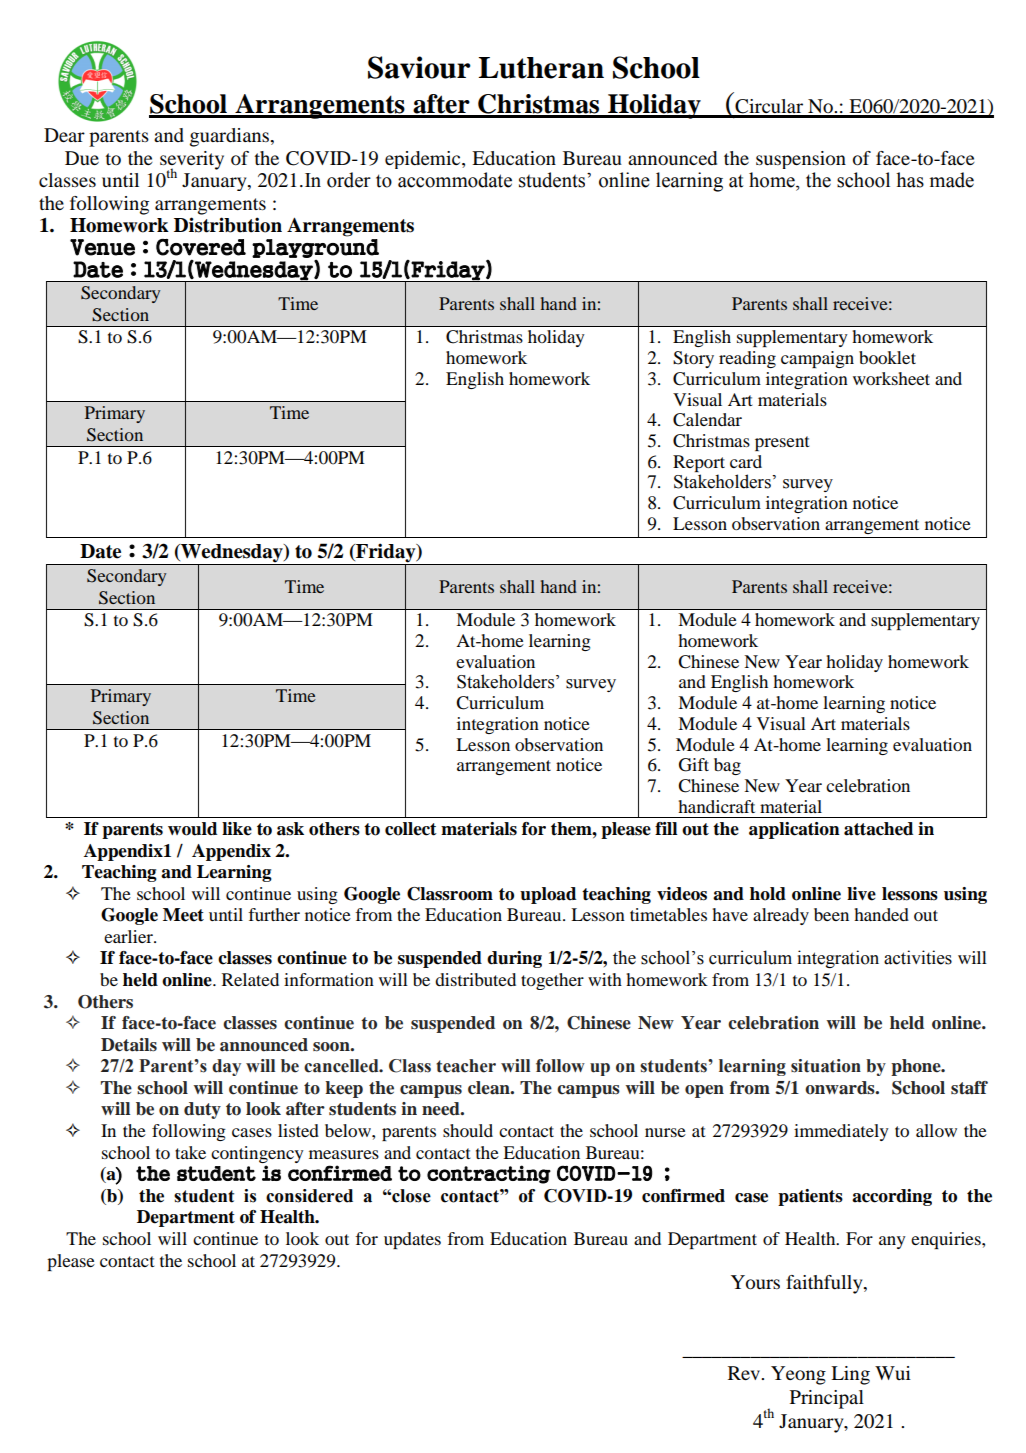 The image size is (1026, 1453). Describe the element at coordinates (183, 915) in the page. I see `Meet` at that location.
